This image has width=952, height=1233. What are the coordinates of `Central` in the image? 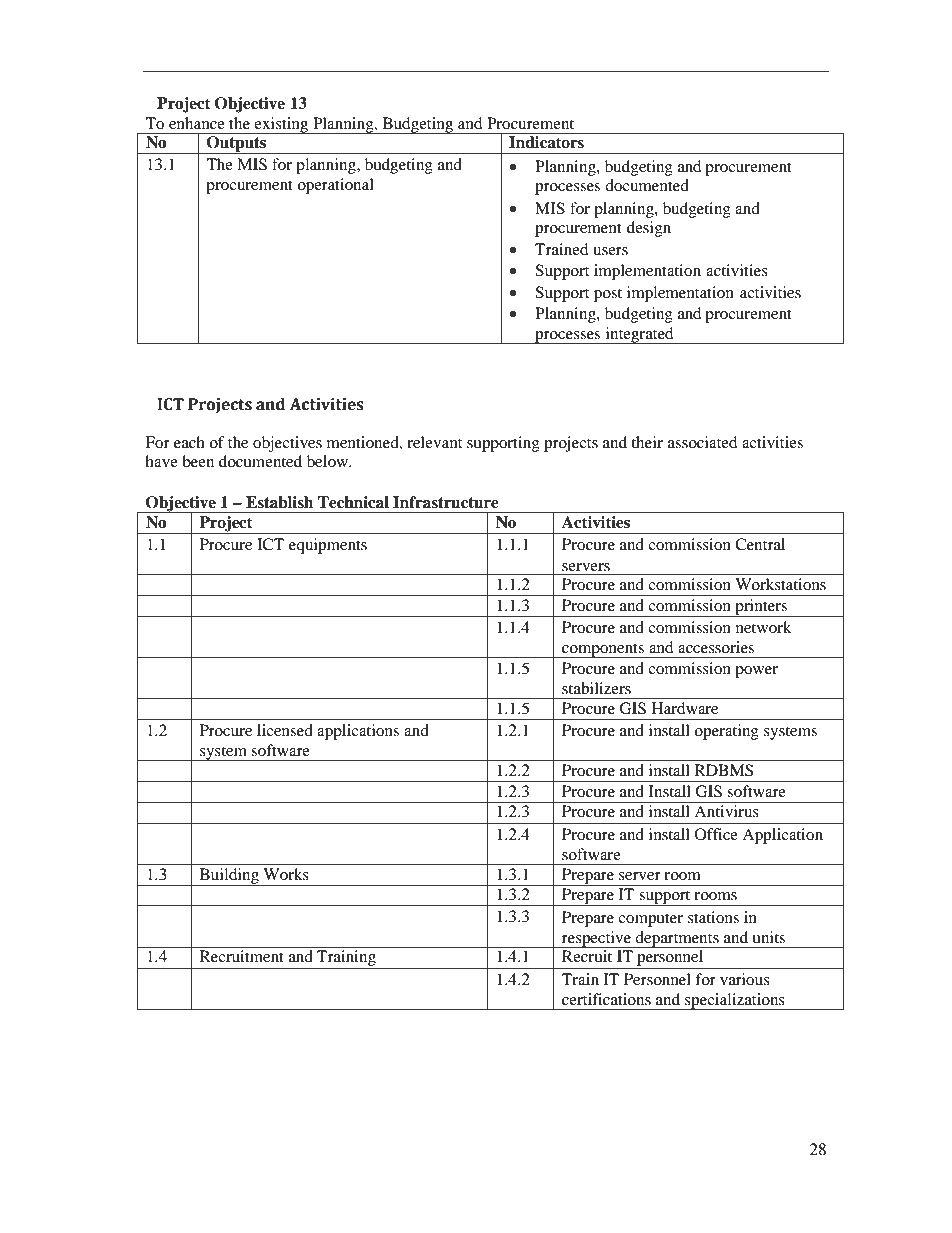 It's located at (760, 544).
